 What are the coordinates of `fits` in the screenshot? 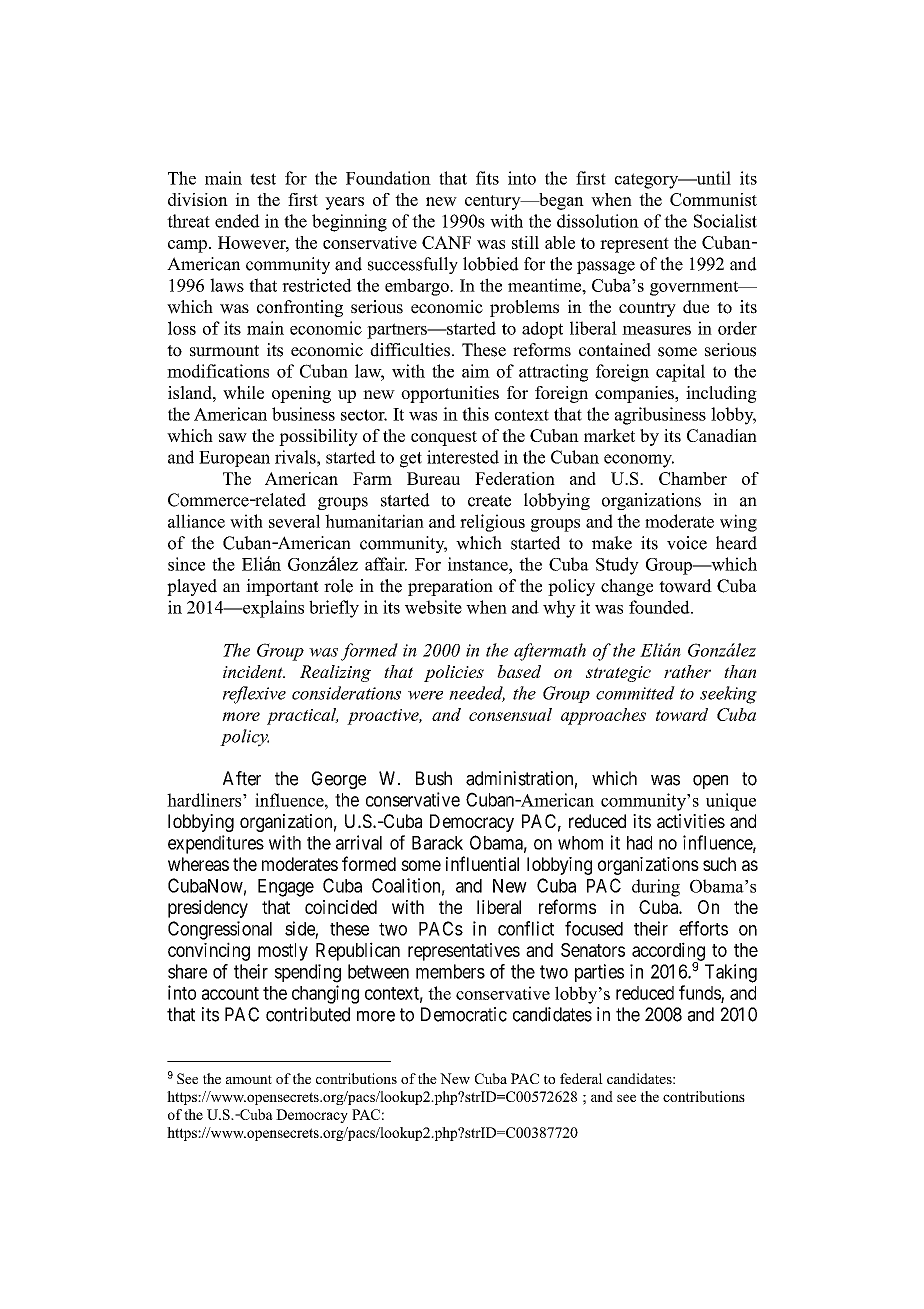 It's located at (487, 178).
